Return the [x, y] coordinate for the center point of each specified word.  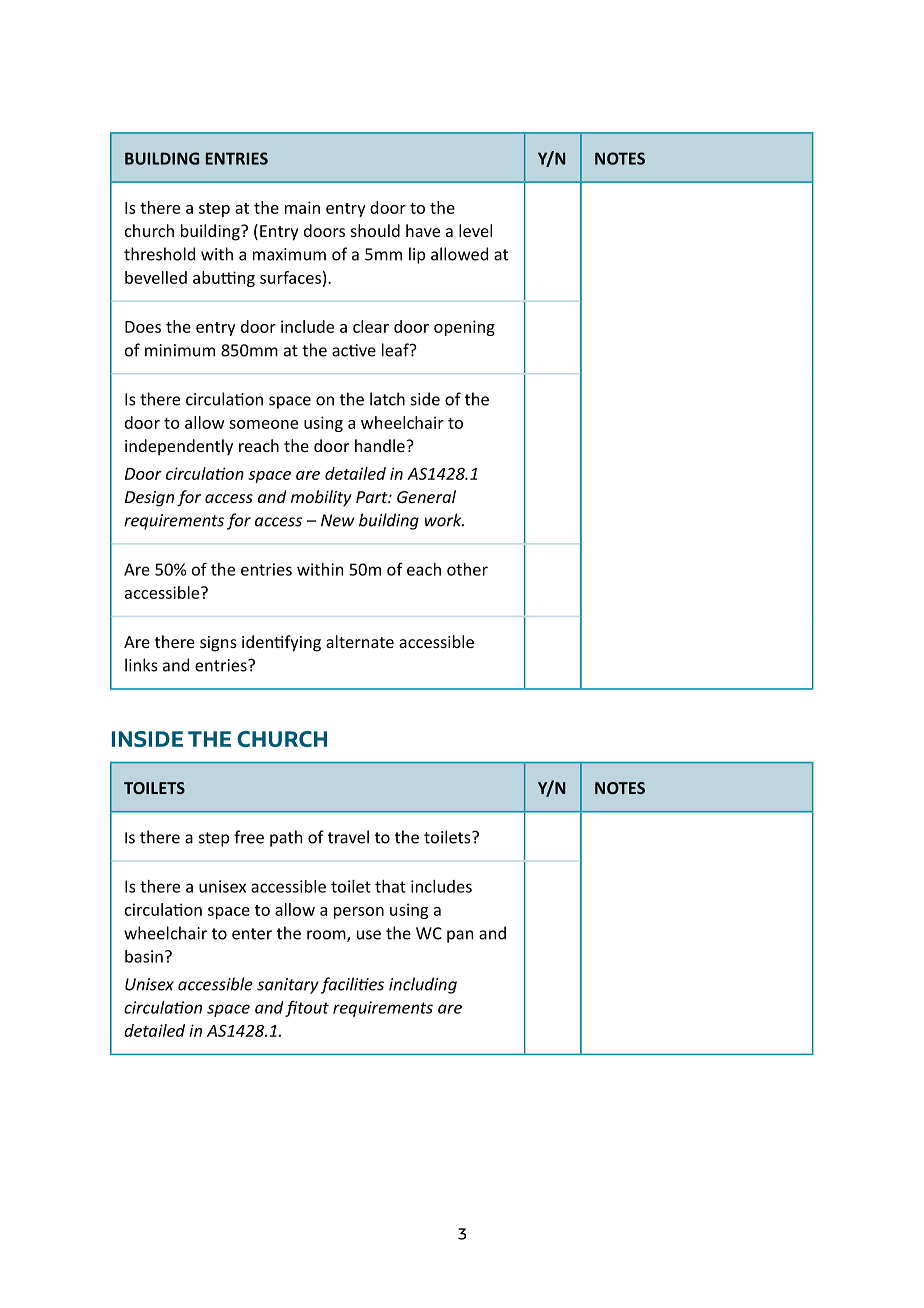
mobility [321, 498]
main [302, 207]
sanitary [288, 986]
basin [144, 956]
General [426, 496]
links [141, 665]
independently [179, 447]
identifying [281, 643]
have [423, 230]
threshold [159, 254]
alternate [360, 641]
